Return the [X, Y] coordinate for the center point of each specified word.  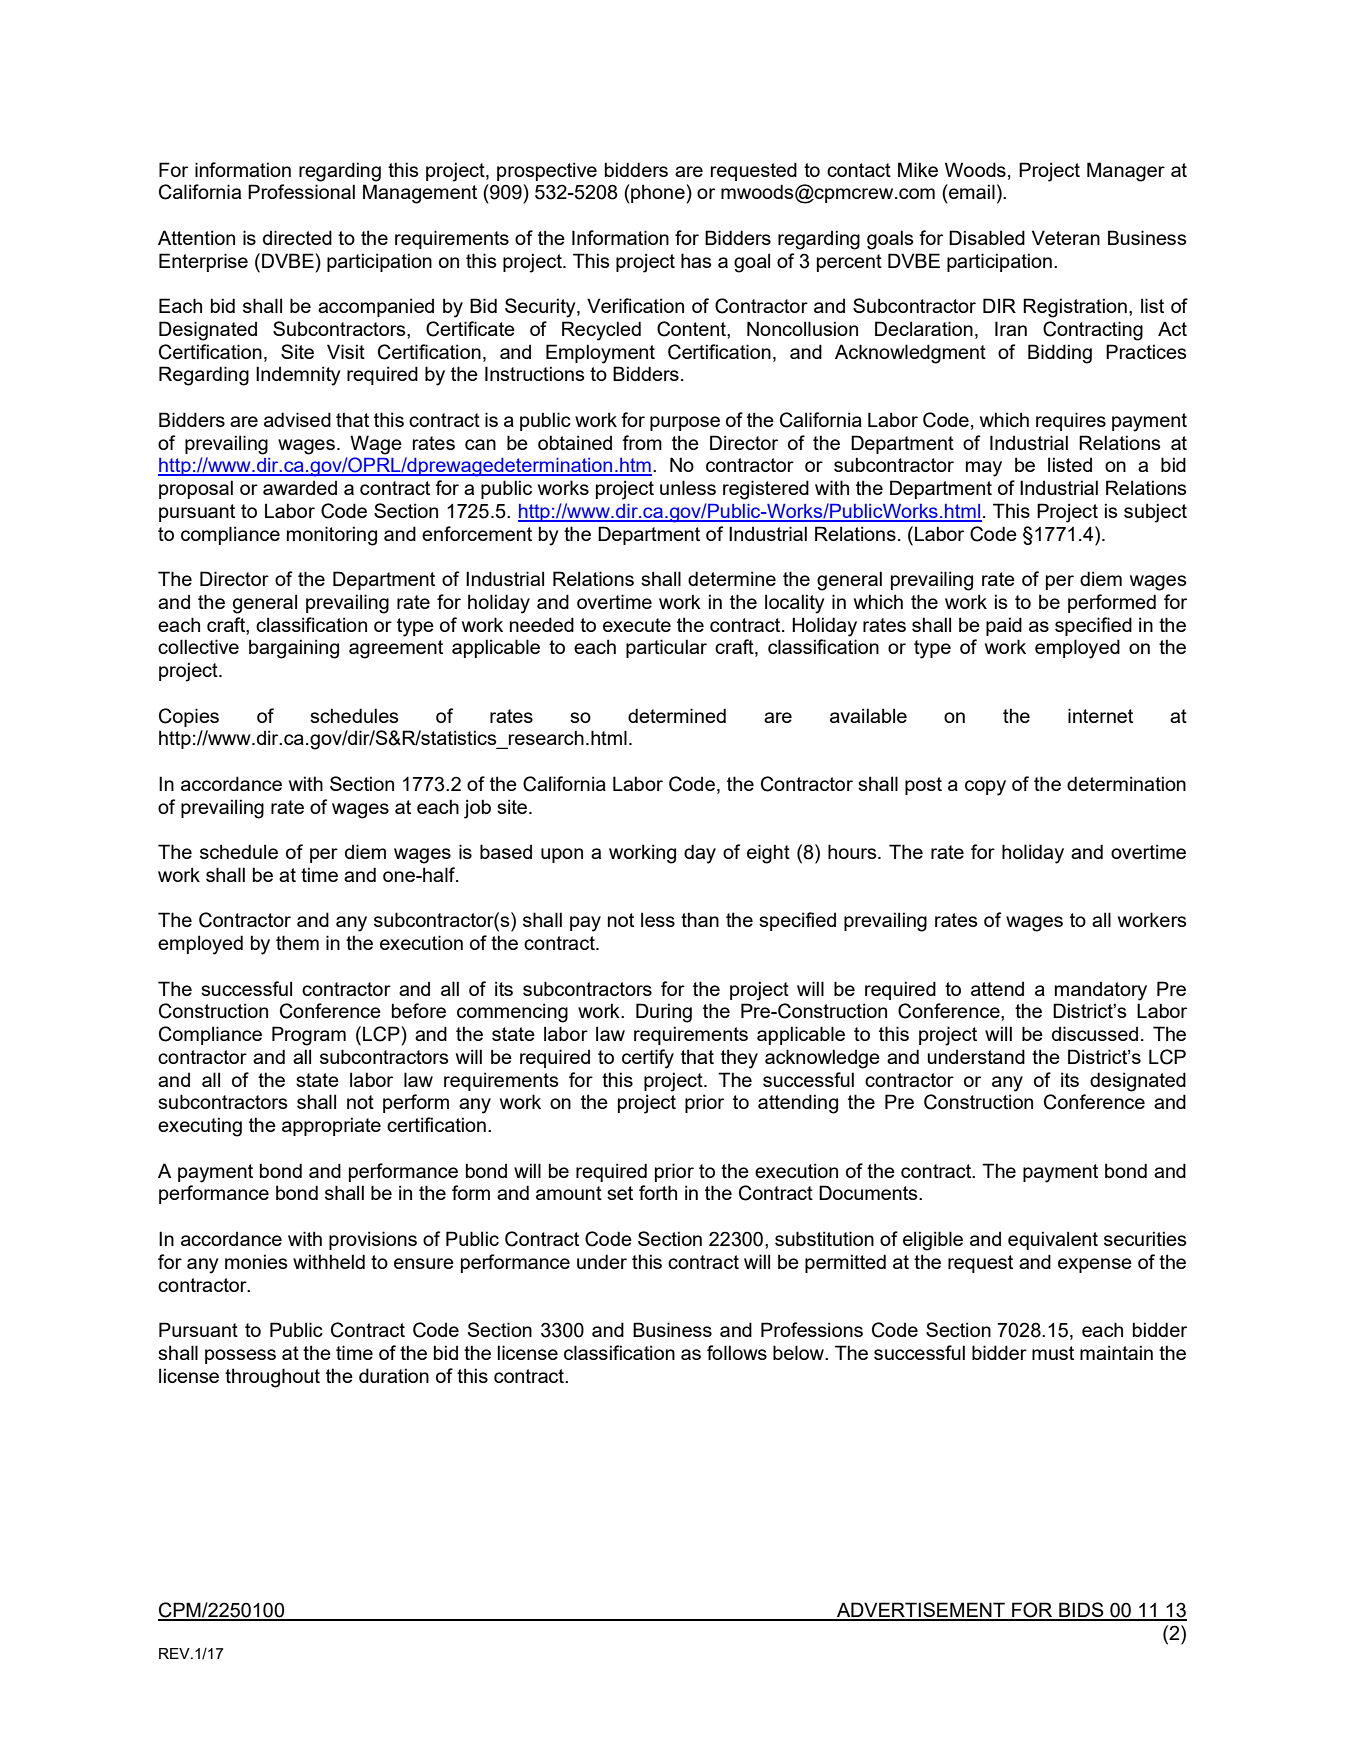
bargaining [294, 649]
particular [666, 648]
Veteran [1066, 237]
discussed [1095, 1033]
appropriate [331, 1126]
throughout [272, 1378]
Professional [301, 191]
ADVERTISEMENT [921, 1611]
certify [648, 1059]
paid [1004, 626]
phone [658, 193]
